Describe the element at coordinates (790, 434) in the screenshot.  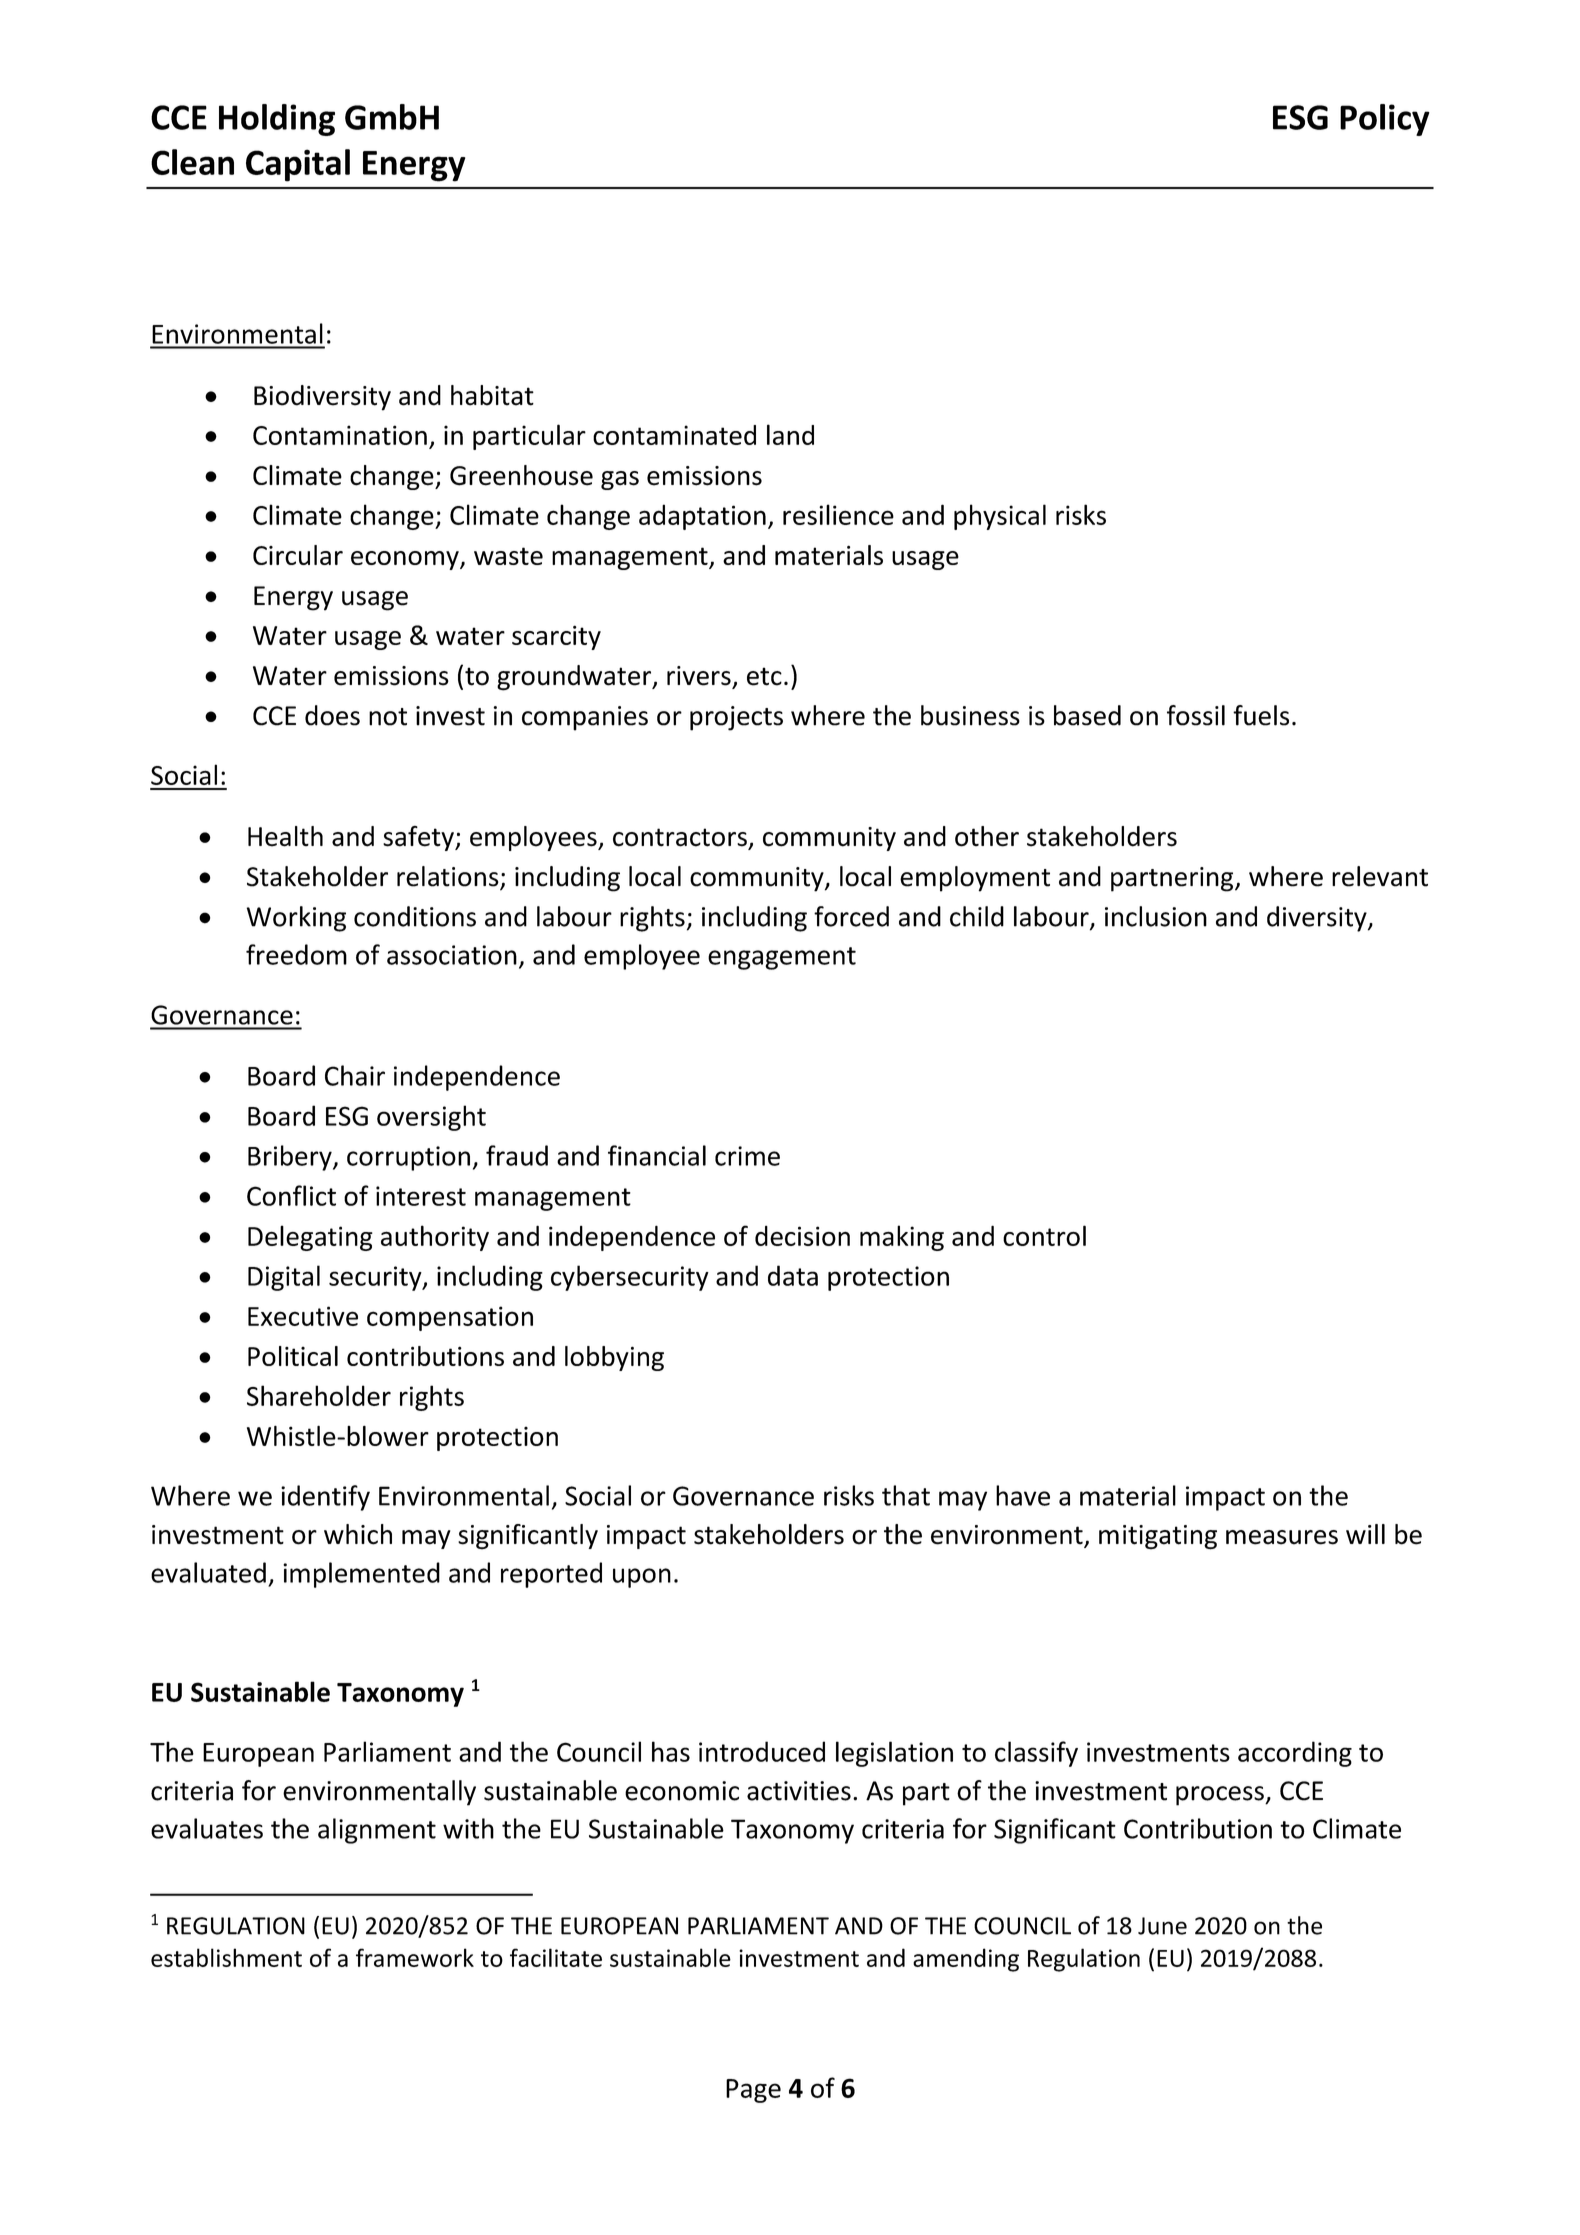
I see `land` at that location.
